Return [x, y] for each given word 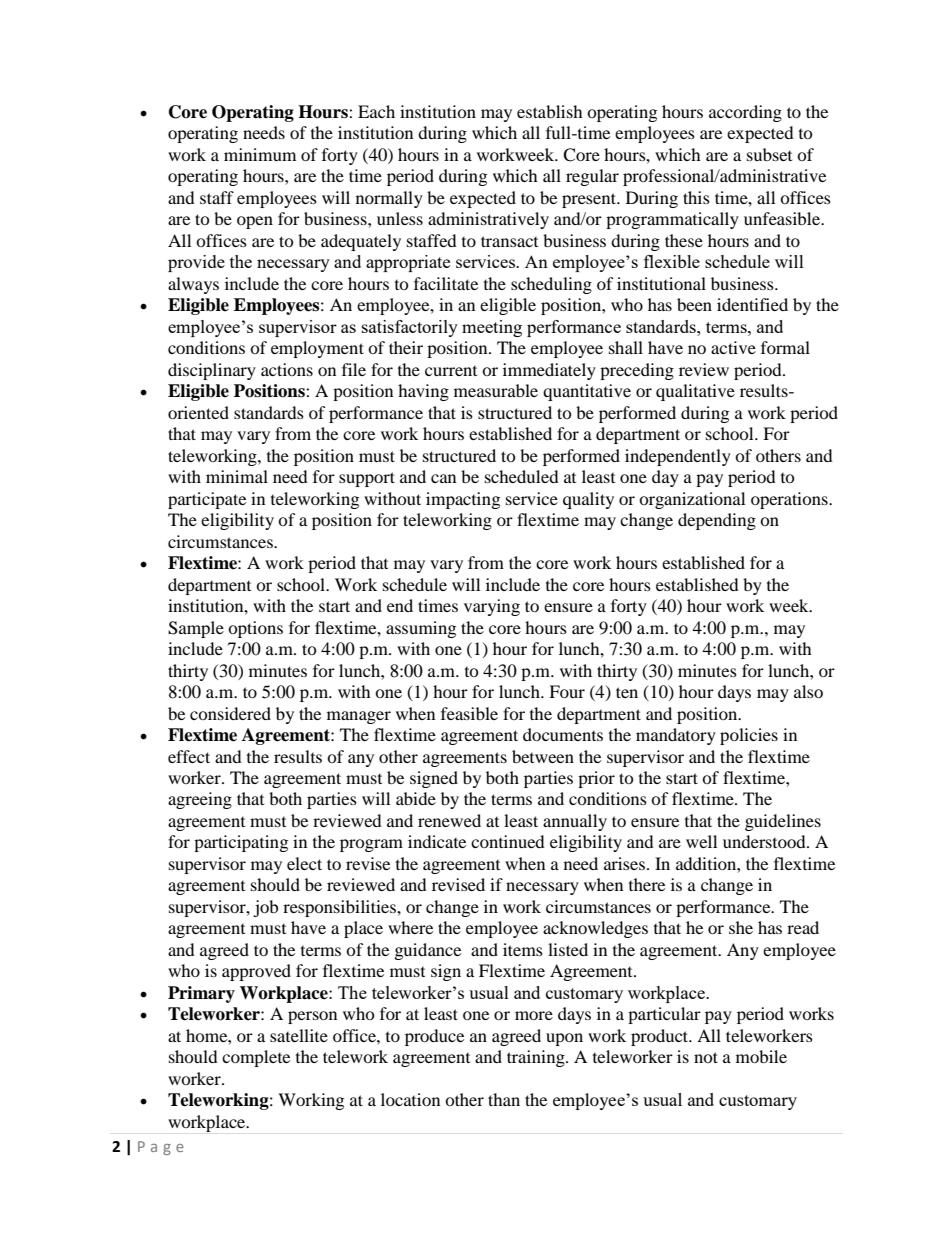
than [504, 1099]
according [745, 113]
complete [256, 1058]
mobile [761, 1056]
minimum [260, 154]
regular [592, 177]
